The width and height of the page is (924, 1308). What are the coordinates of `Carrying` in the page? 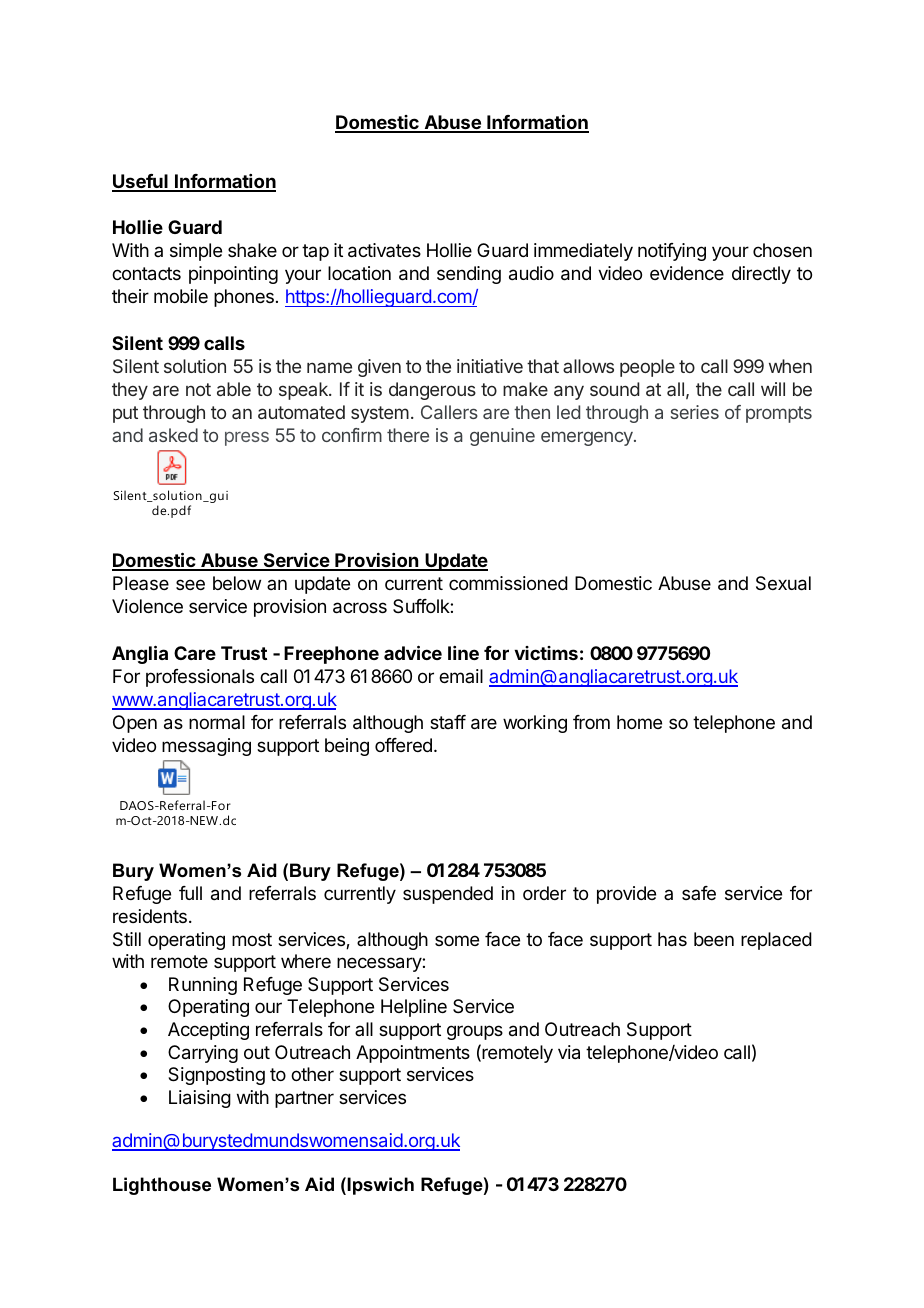 It's located at (203, 1054).
